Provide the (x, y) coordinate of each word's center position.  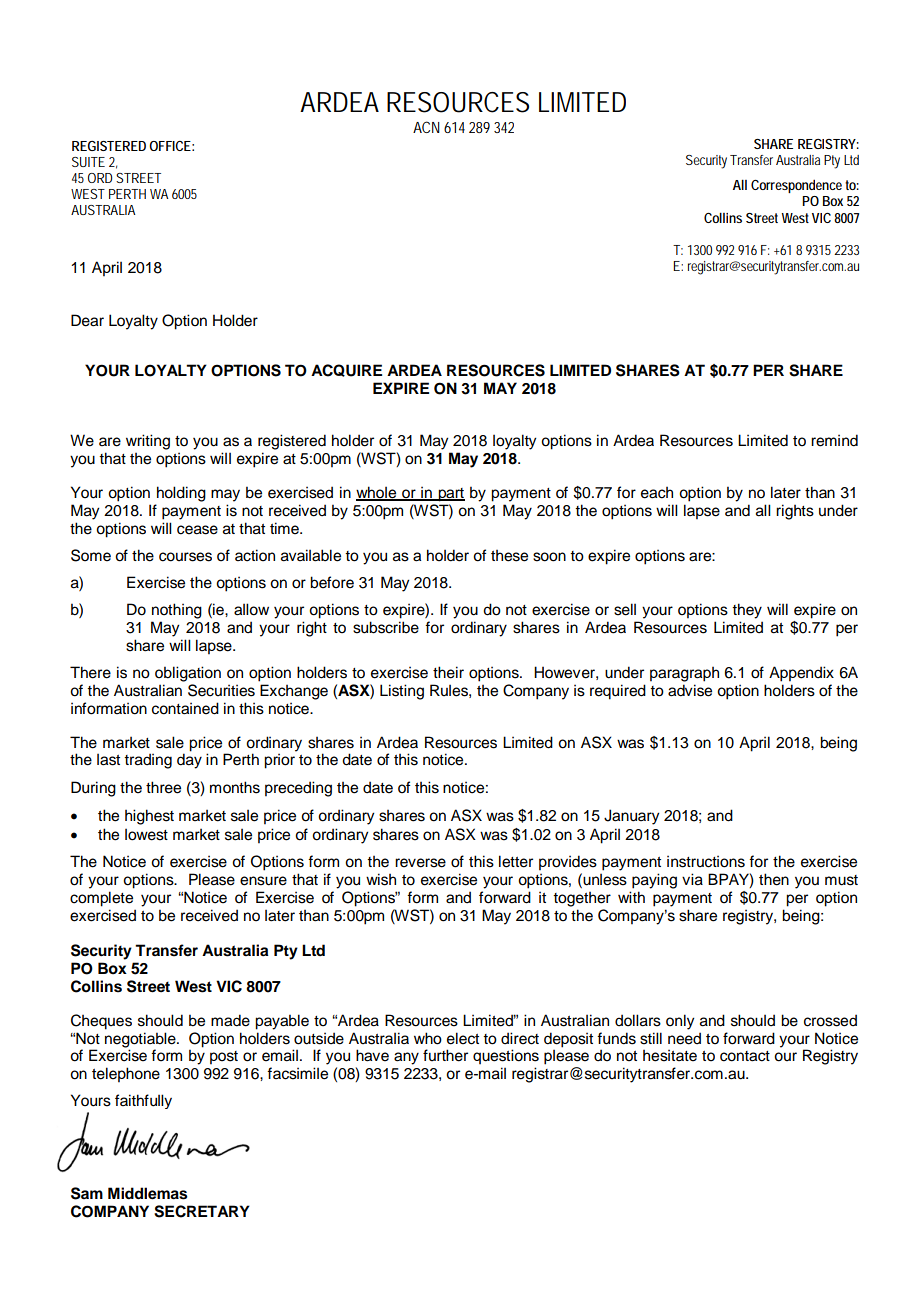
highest (149, 817)
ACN (426, 127)
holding (181, 494)
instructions (706, 861)
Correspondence (796, 186)
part (450, 495)
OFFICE (170, 146)
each (657, 493)
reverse (420, 863)
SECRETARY (202, 1211)
